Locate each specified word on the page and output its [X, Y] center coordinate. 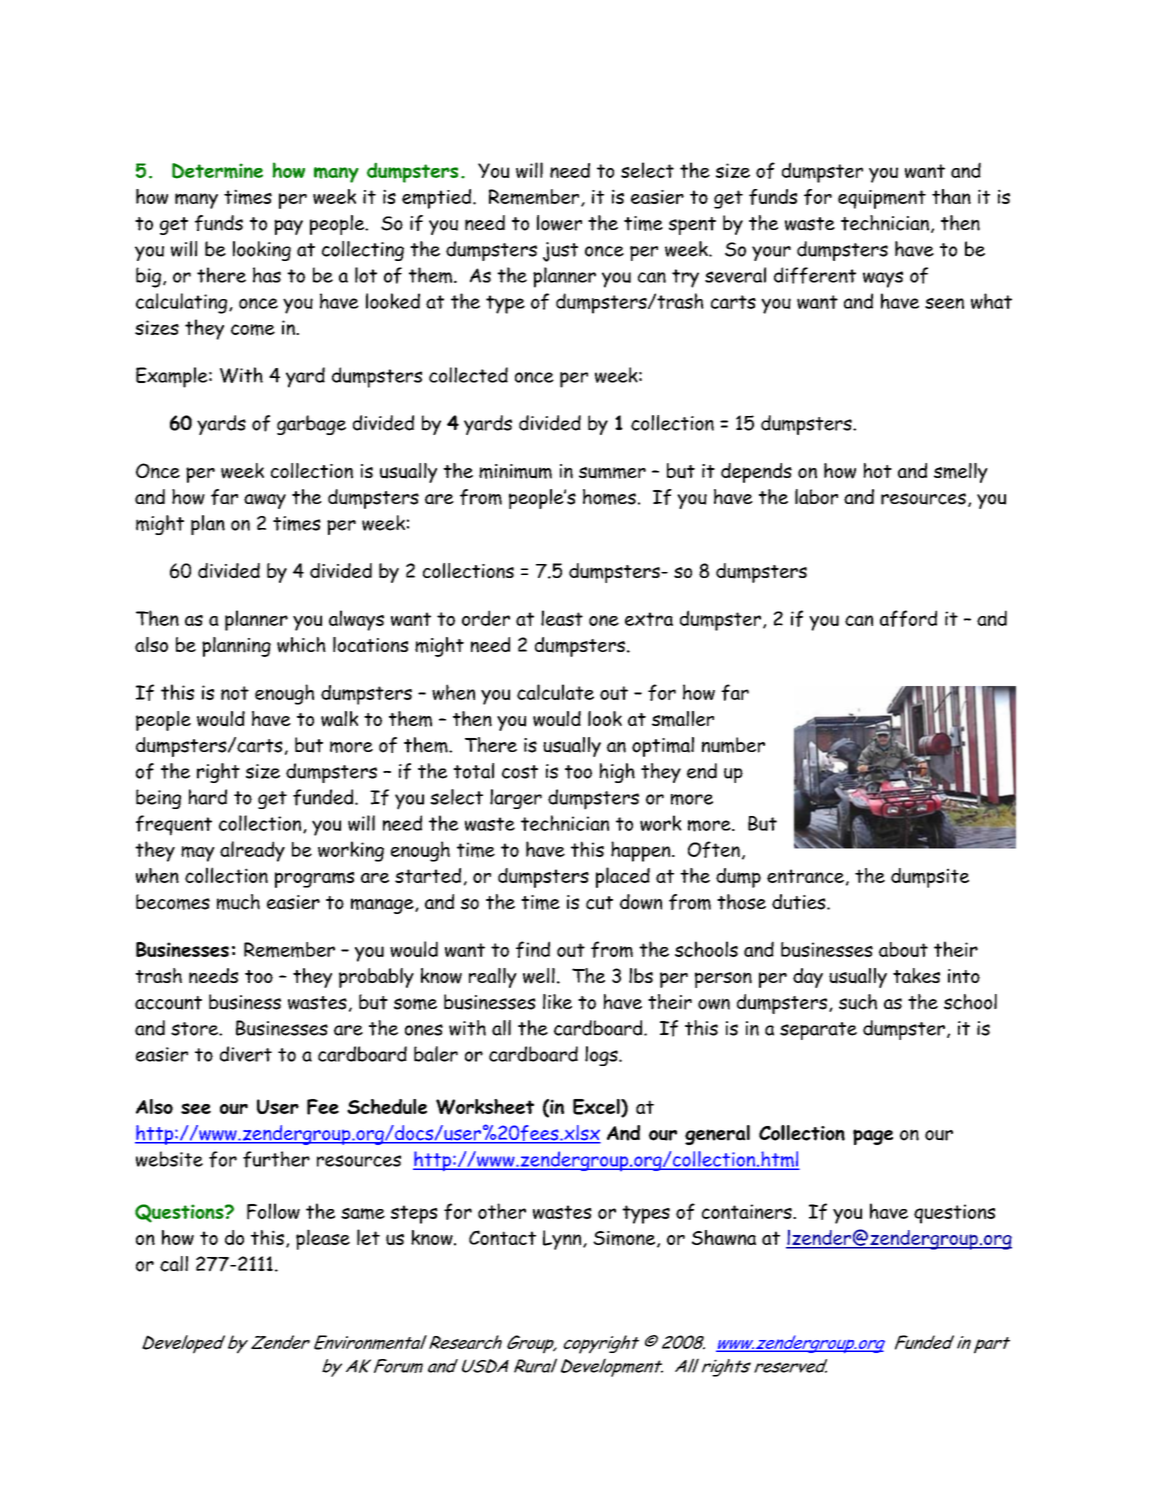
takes [916, 975]
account [168, 1003]
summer [612, 473]
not [235, 693]
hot [877, 470]
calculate [555, 692]
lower [559, 223]
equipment [882, 199]
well [539, 976]
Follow [273, 1211]
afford [908, 618]
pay [288, 227]
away [265, 501]
